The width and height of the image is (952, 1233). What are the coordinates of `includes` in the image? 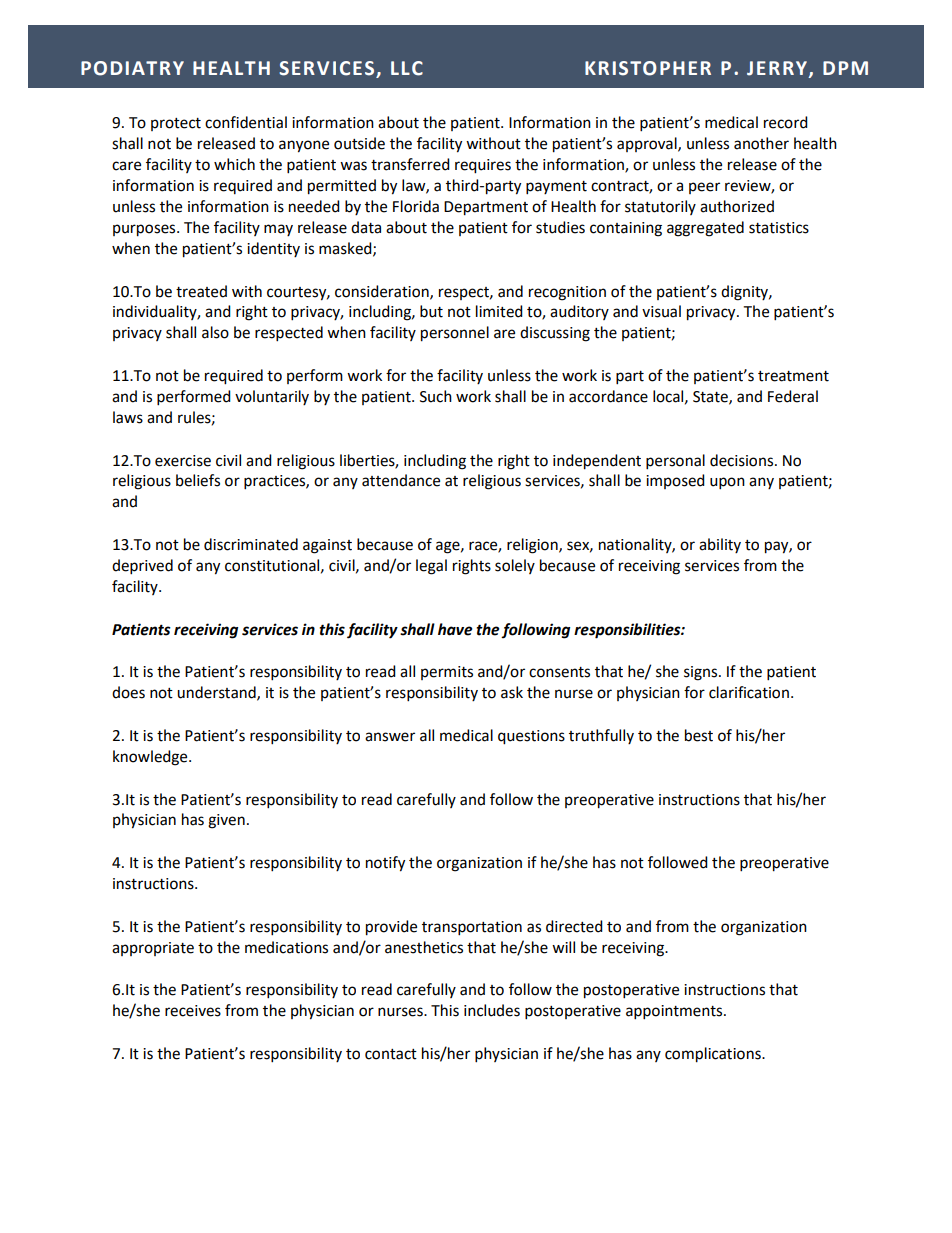 It's located at (492, 1010).
